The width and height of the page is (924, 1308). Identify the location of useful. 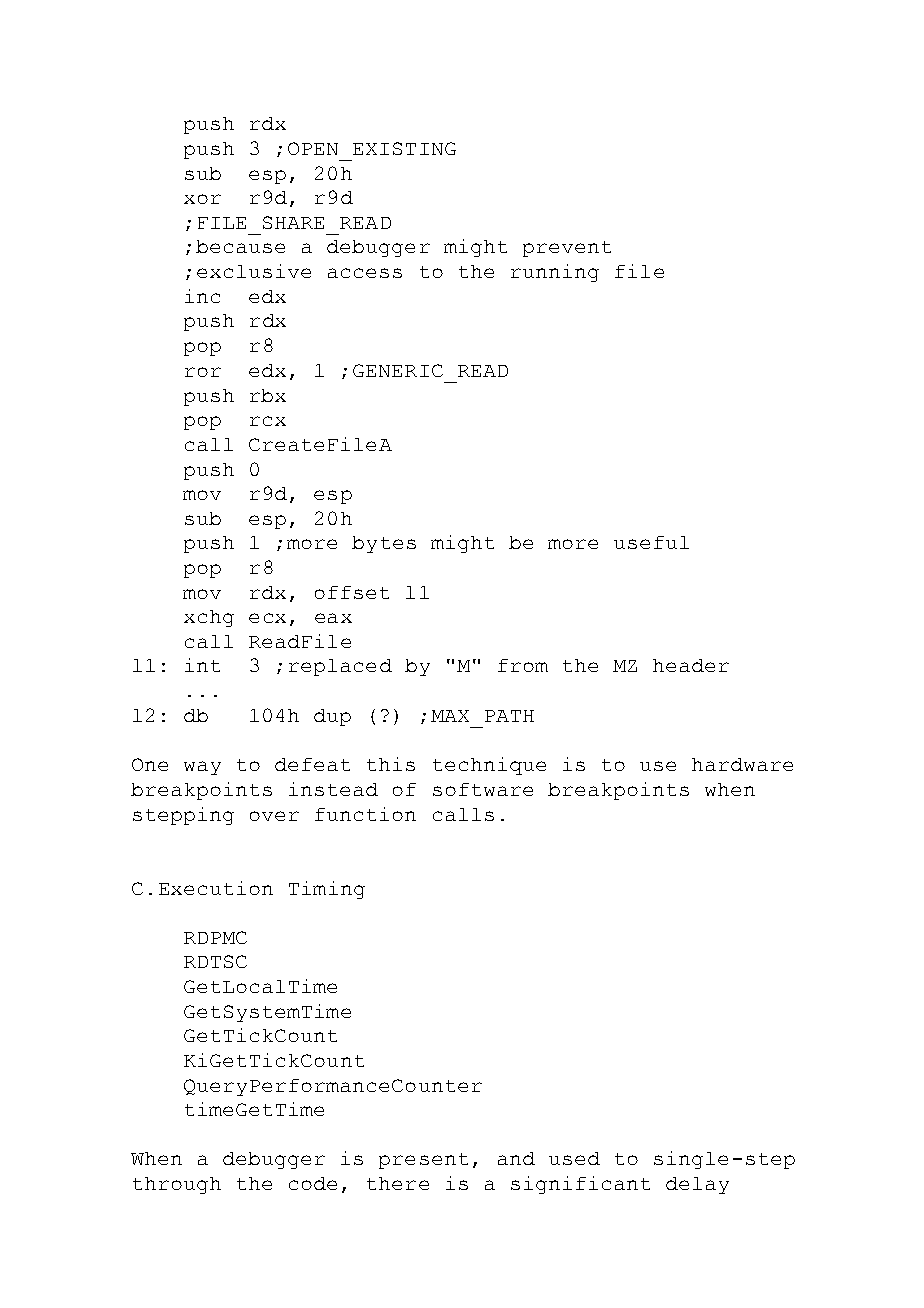
(651, 542).
